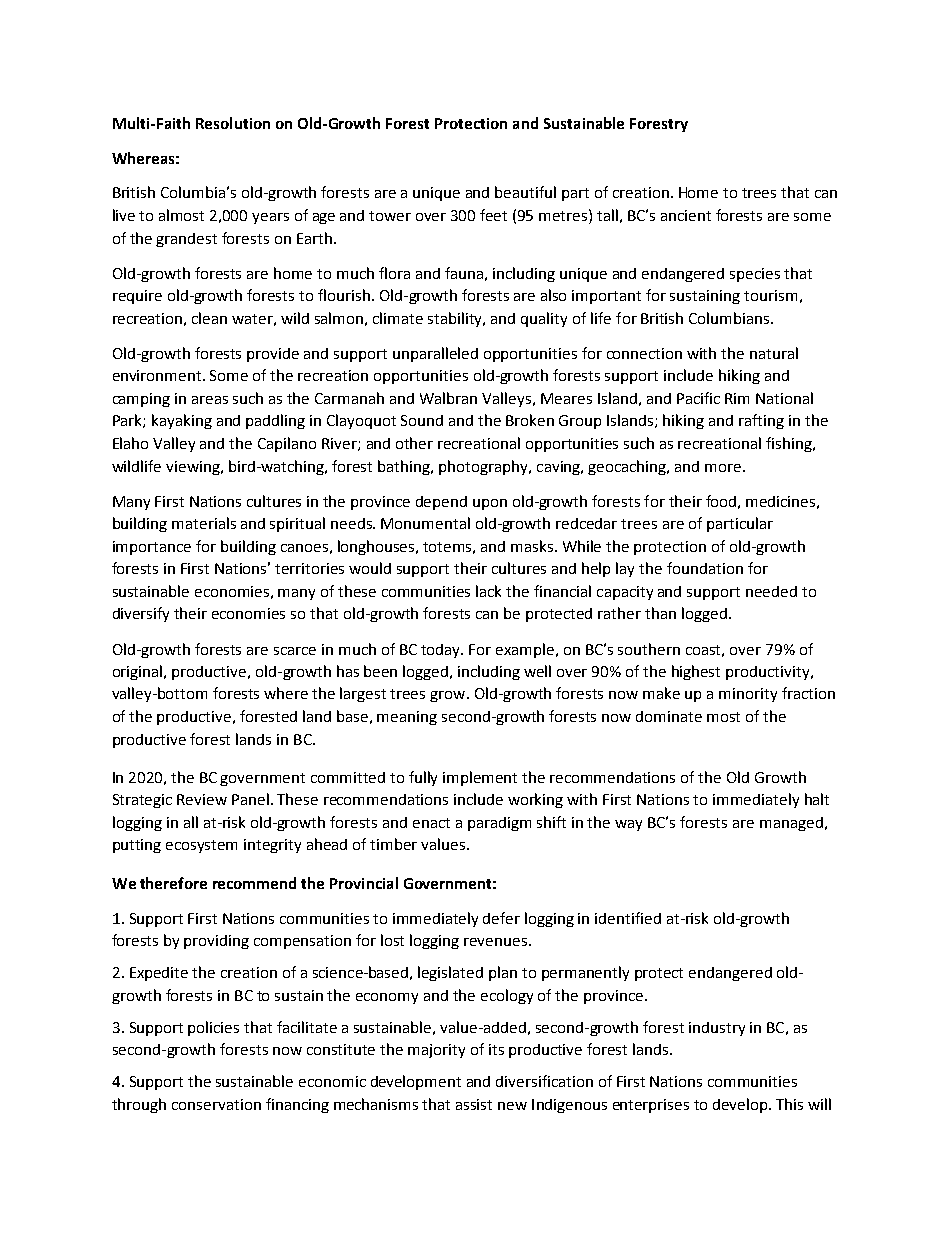 This screenshot has width=952, height=1233. I want to click on conservation, so click(216, 1104).
